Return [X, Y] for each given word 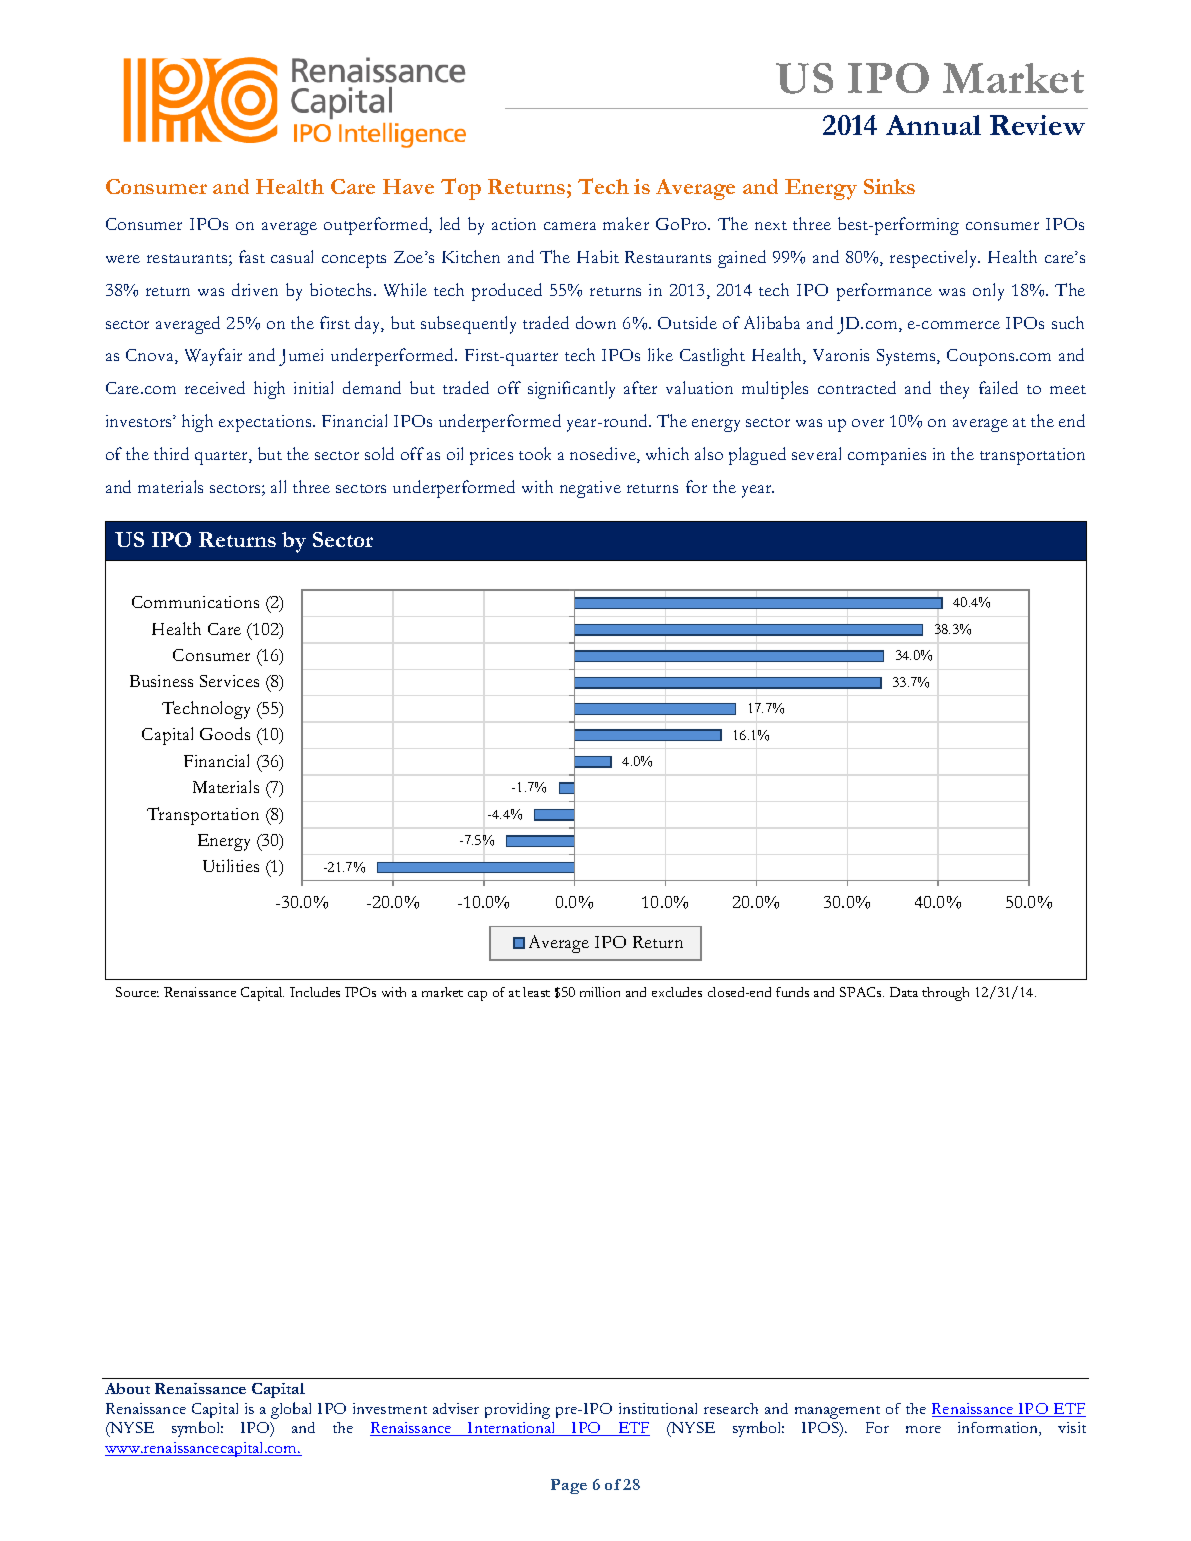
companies [887, 456]
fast [252, 256]
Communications [195, 602]
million [600, 992]
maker [626, 223]
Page [569, 1486]
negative [590, 489]
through [945, 994]
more [923, 1429]
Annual [933, 125]
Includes [315, 992]
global [291, 1410]
